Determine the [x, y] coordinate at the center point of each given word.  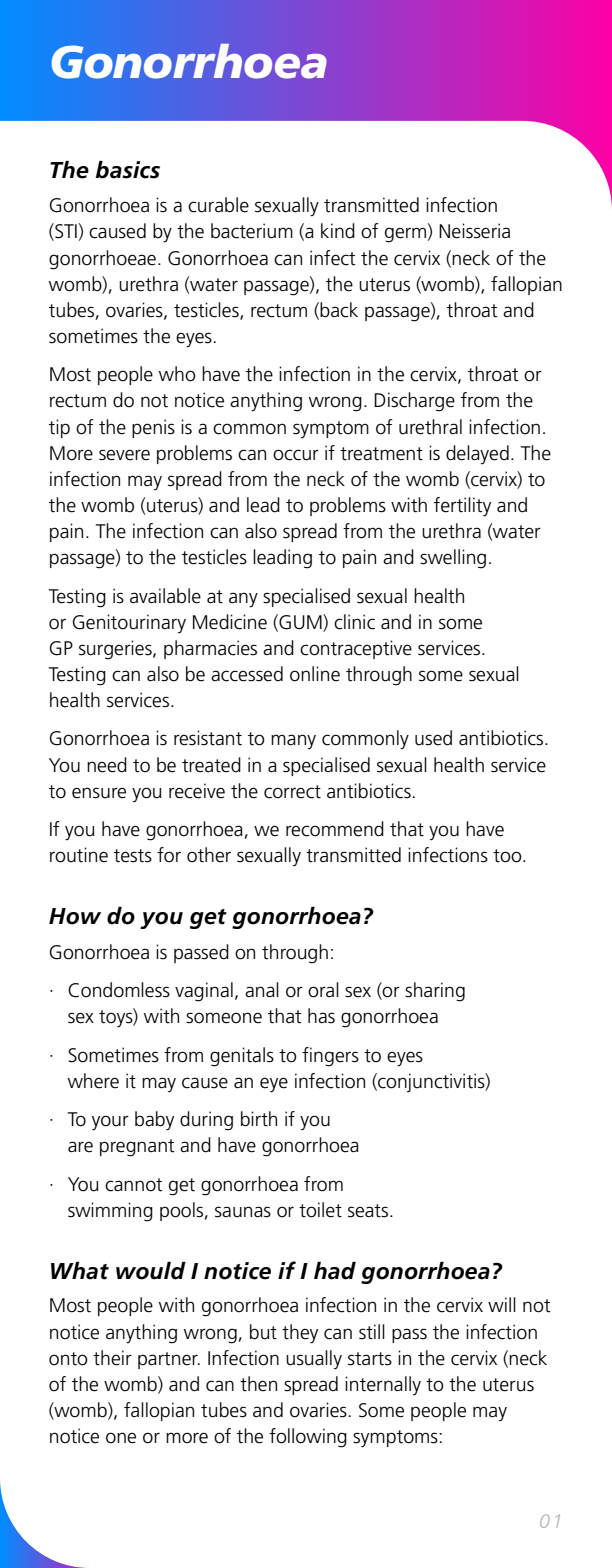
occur [296, 455]
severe [124, 455]
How [75, 916]
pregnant [137, 1148]
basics [127, 170]
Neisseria [474, 231]
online [315, 674]
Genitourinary [129, 623]
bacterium [252, 231]
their [112, 1358]
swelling [453, 559]
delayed [477, 454]
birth [259, 1119]
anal [262, 990]
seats [369, 1211]
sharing [435, 992]
